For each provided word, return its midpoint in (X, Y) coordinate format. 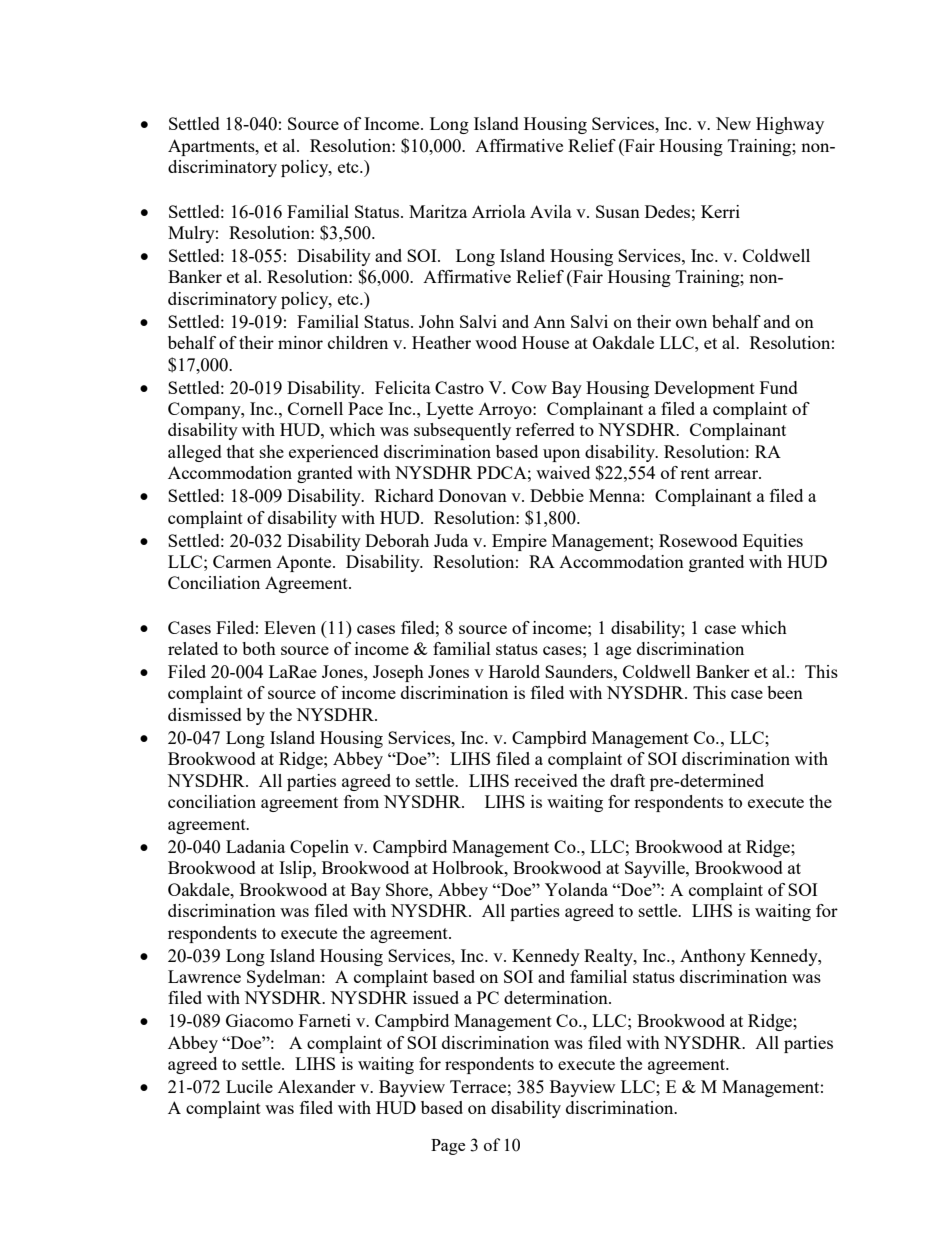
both (259, 648)
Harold (514, 671)
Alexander (317, 1086)
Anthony (713, 957)
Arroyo (506, 411)
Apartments (212, 147)
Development (704, 389)
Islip (296, 869)
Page (448, 1147)
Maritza (438, 211)
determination (557, 997)
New (733, 123)
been (785, 692)
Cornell (315, 408)
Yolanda (576, 889)
